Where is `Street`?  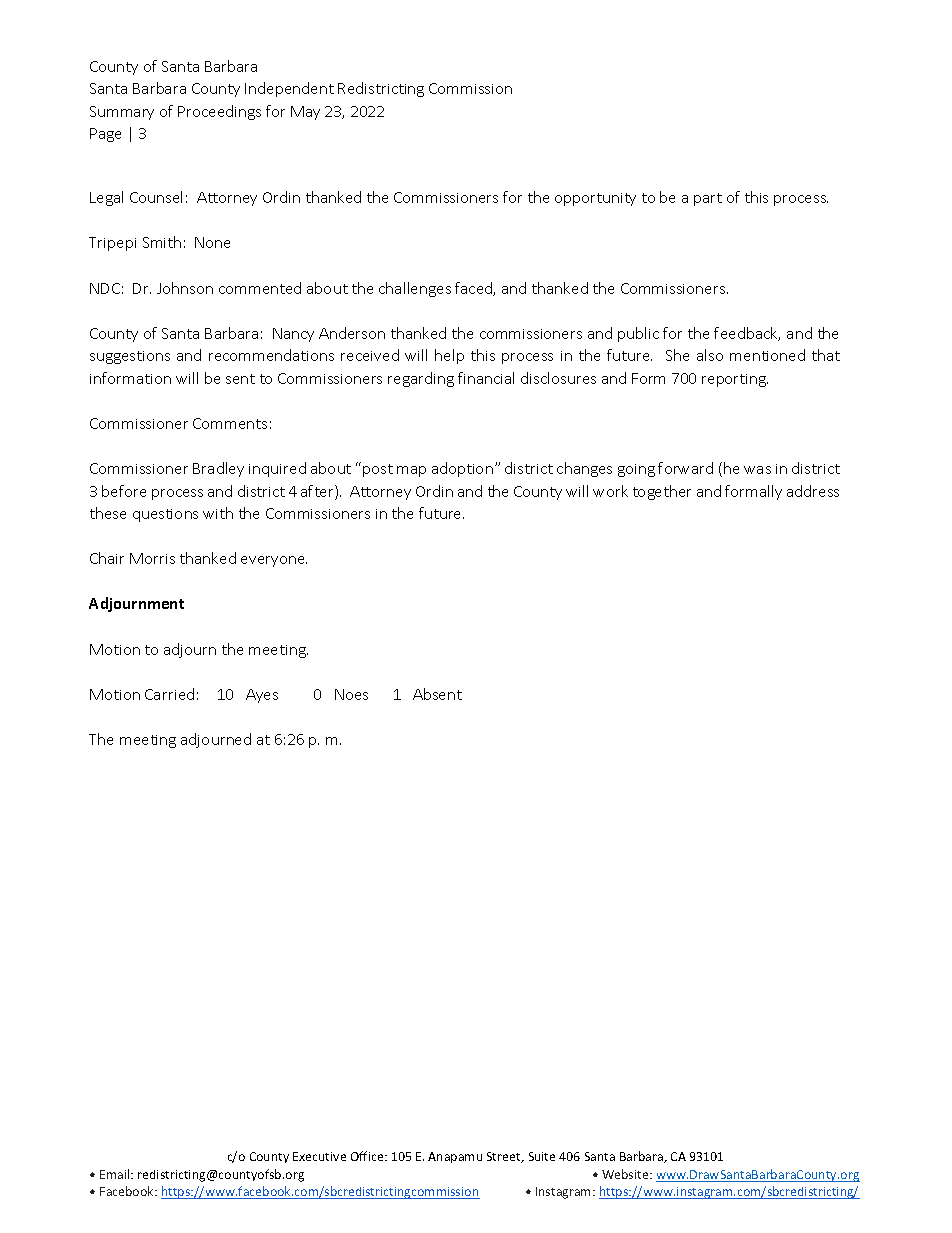
Street is located at coordinates (505, 1157).
